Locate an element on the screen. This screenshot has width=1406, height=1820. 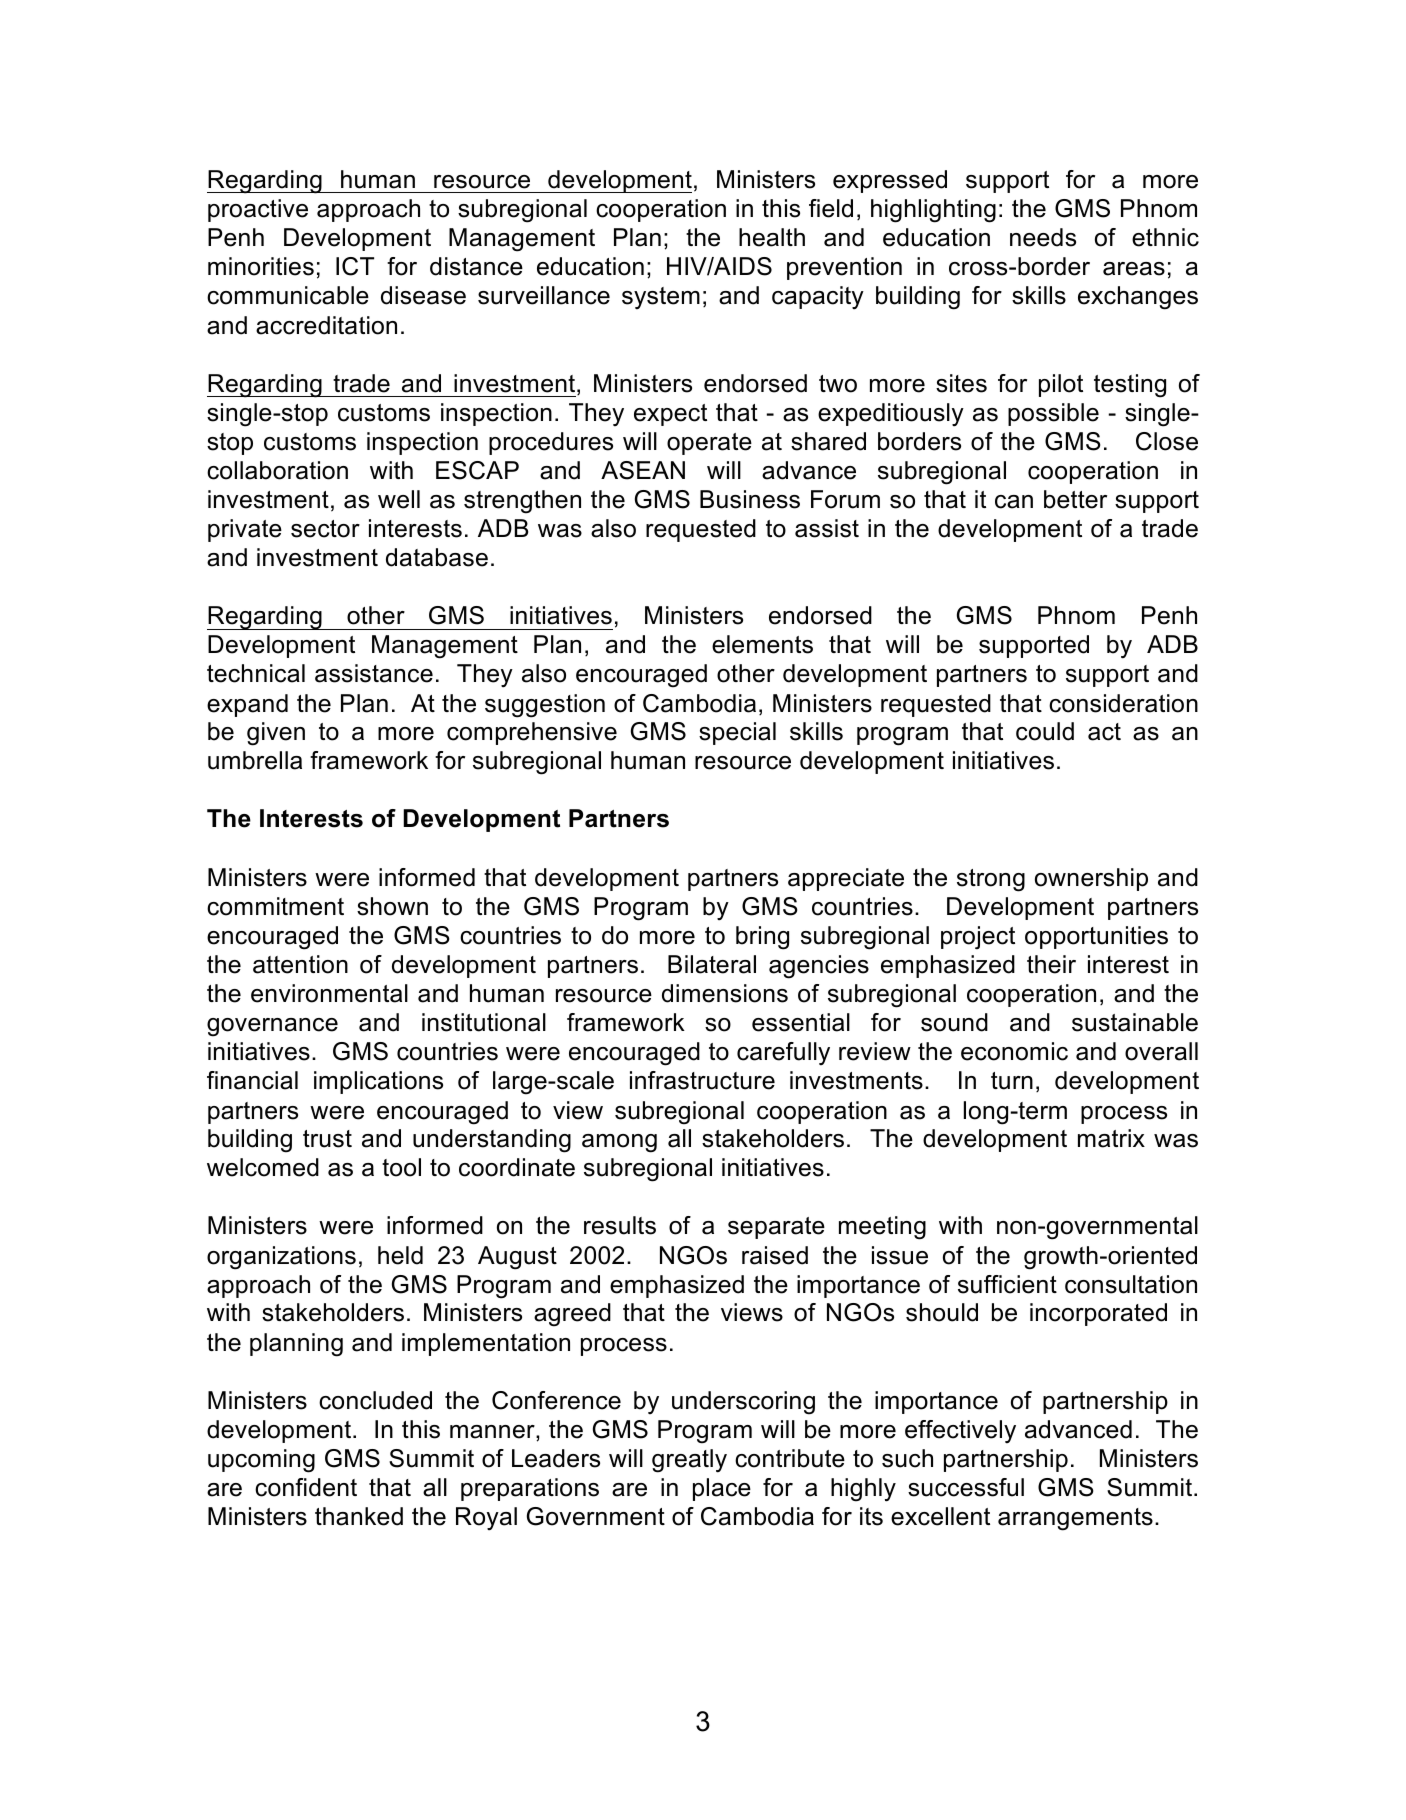
special is located at coordinates (737, 733).
